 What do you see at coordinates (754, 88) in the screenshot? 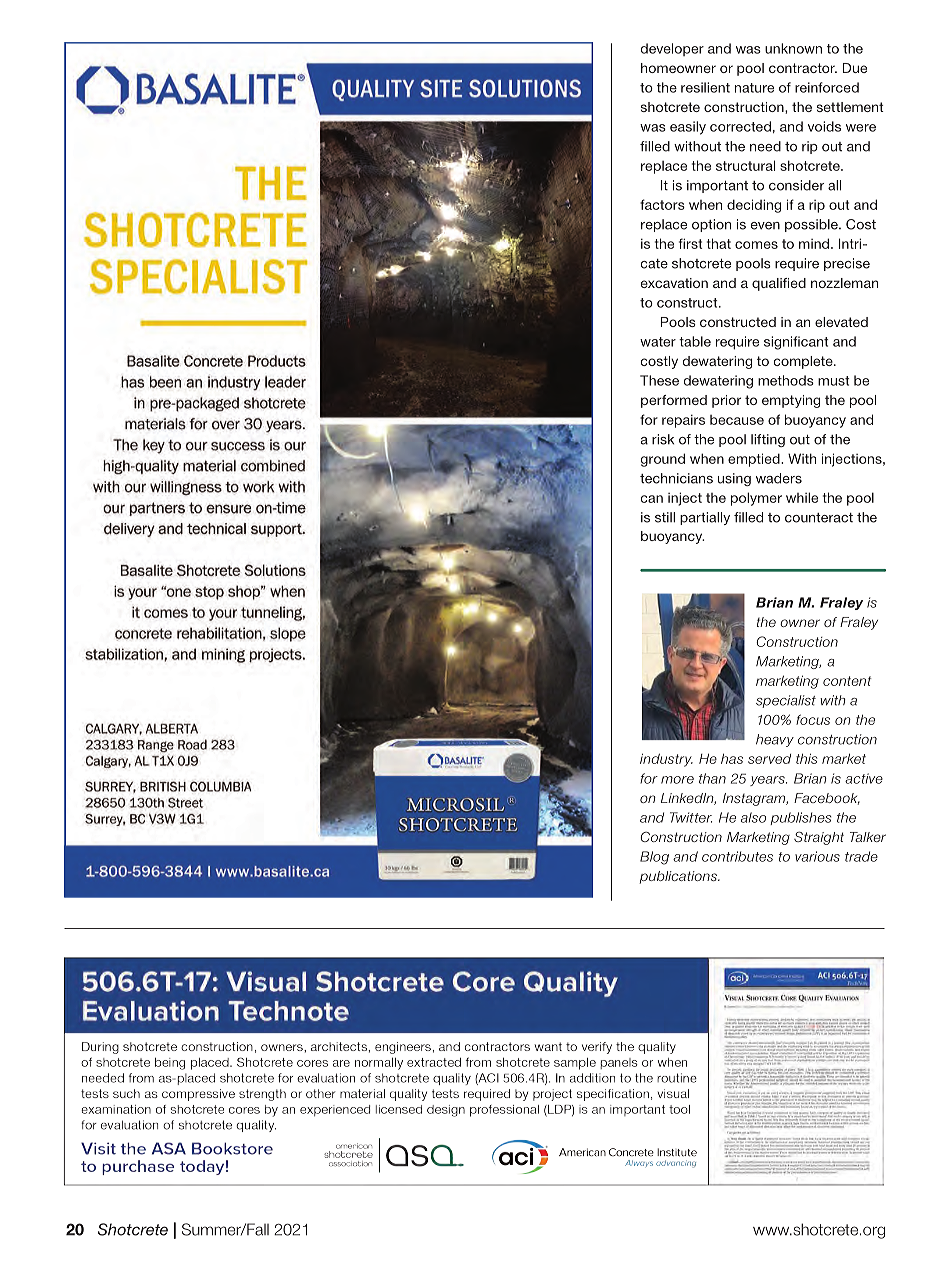
I see `nature` at bounding box center [754, 88].
